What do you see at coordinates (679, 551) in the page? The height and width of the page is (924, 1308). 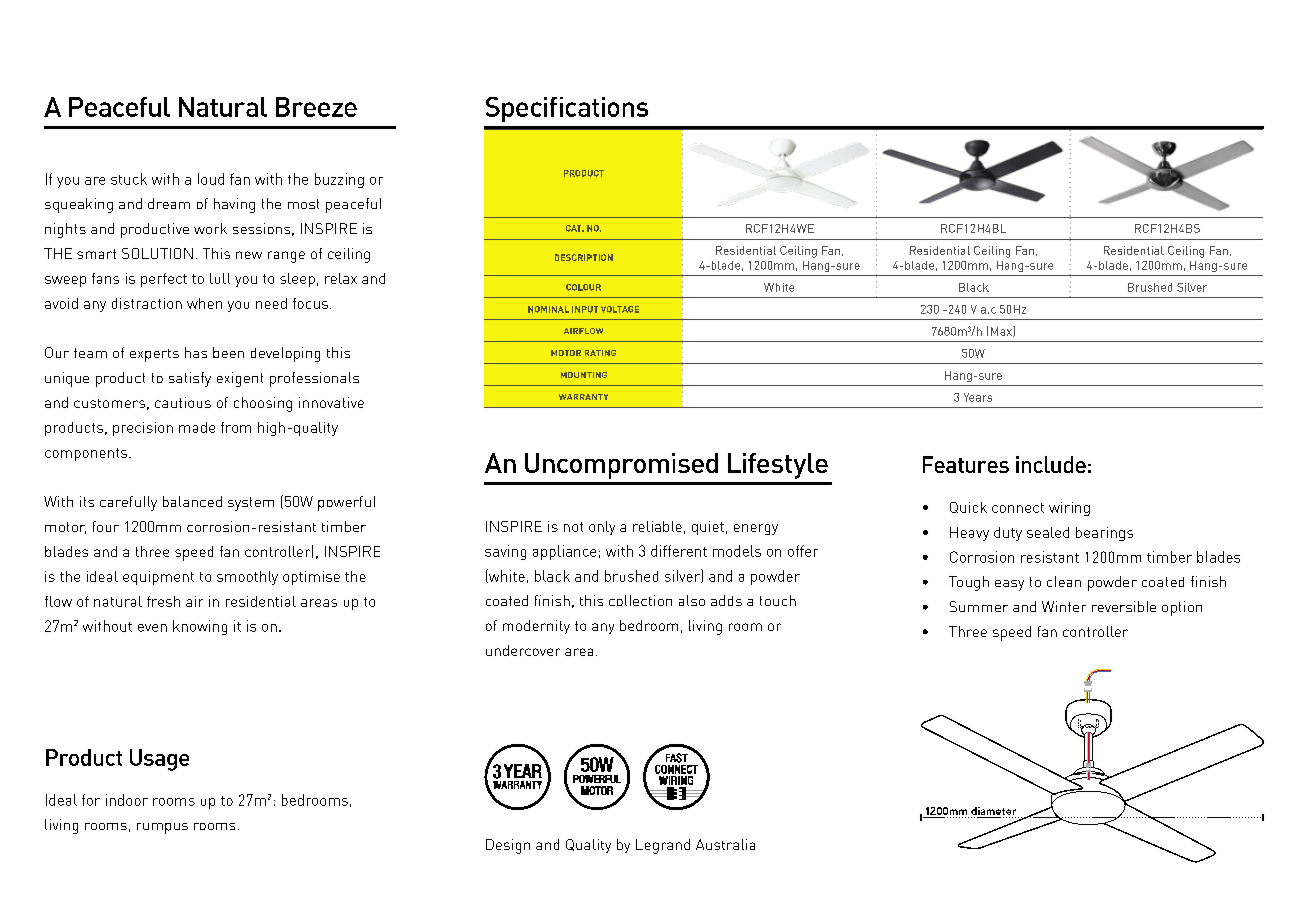 I see `different` at bounding box center [679, 551].
